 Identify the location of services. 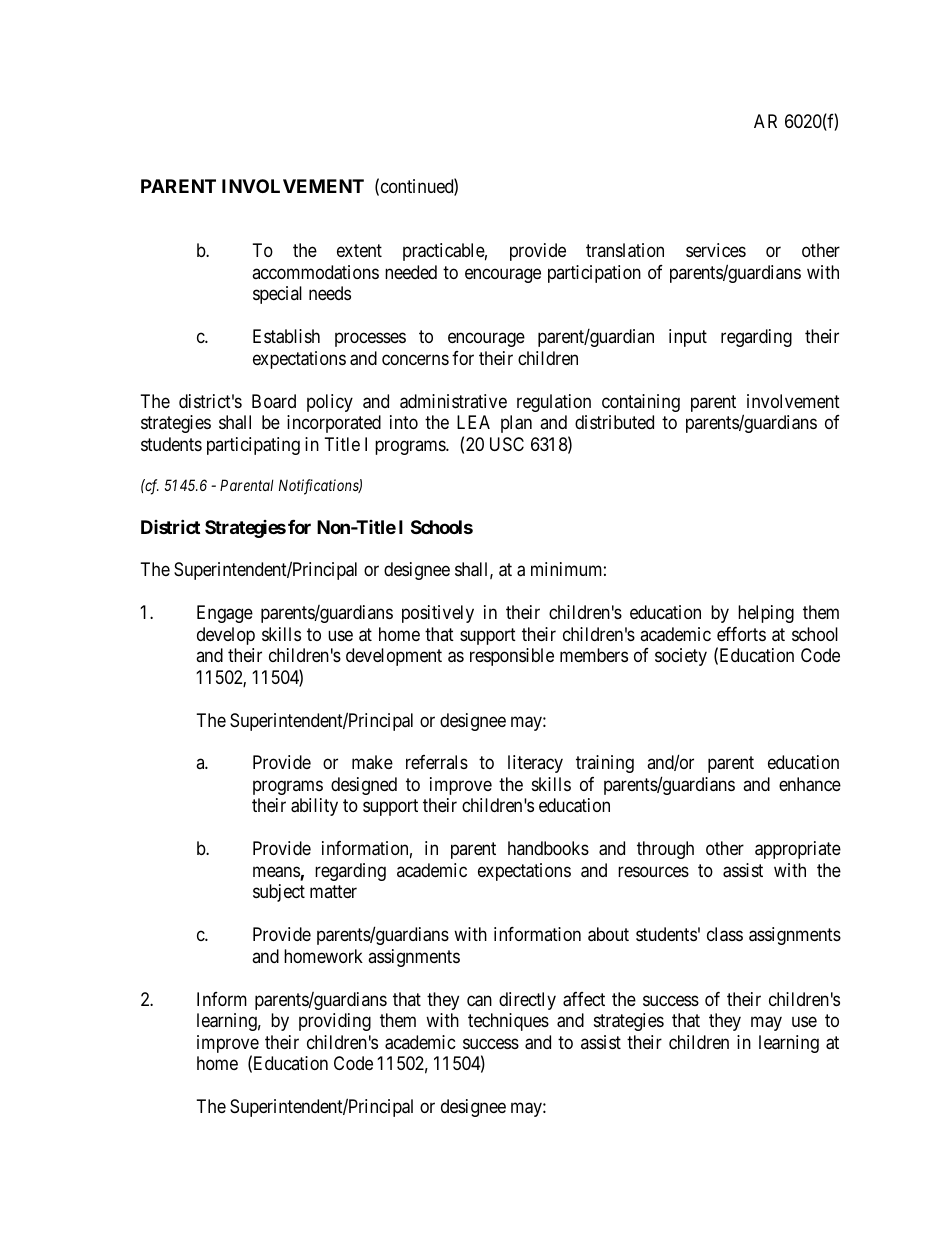
(716, 250).
